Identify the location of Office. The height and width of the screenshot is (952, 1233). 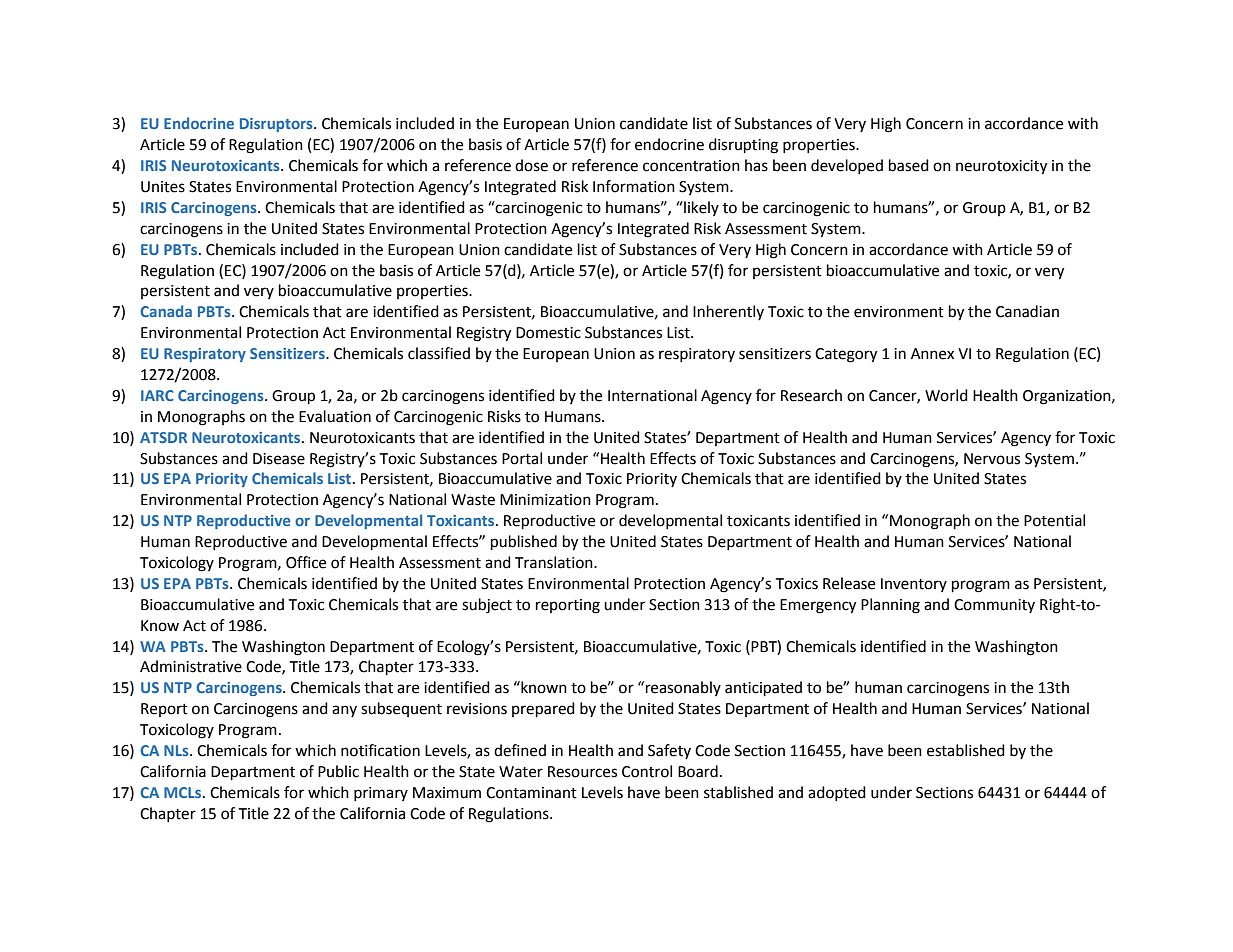
(306, 562).
